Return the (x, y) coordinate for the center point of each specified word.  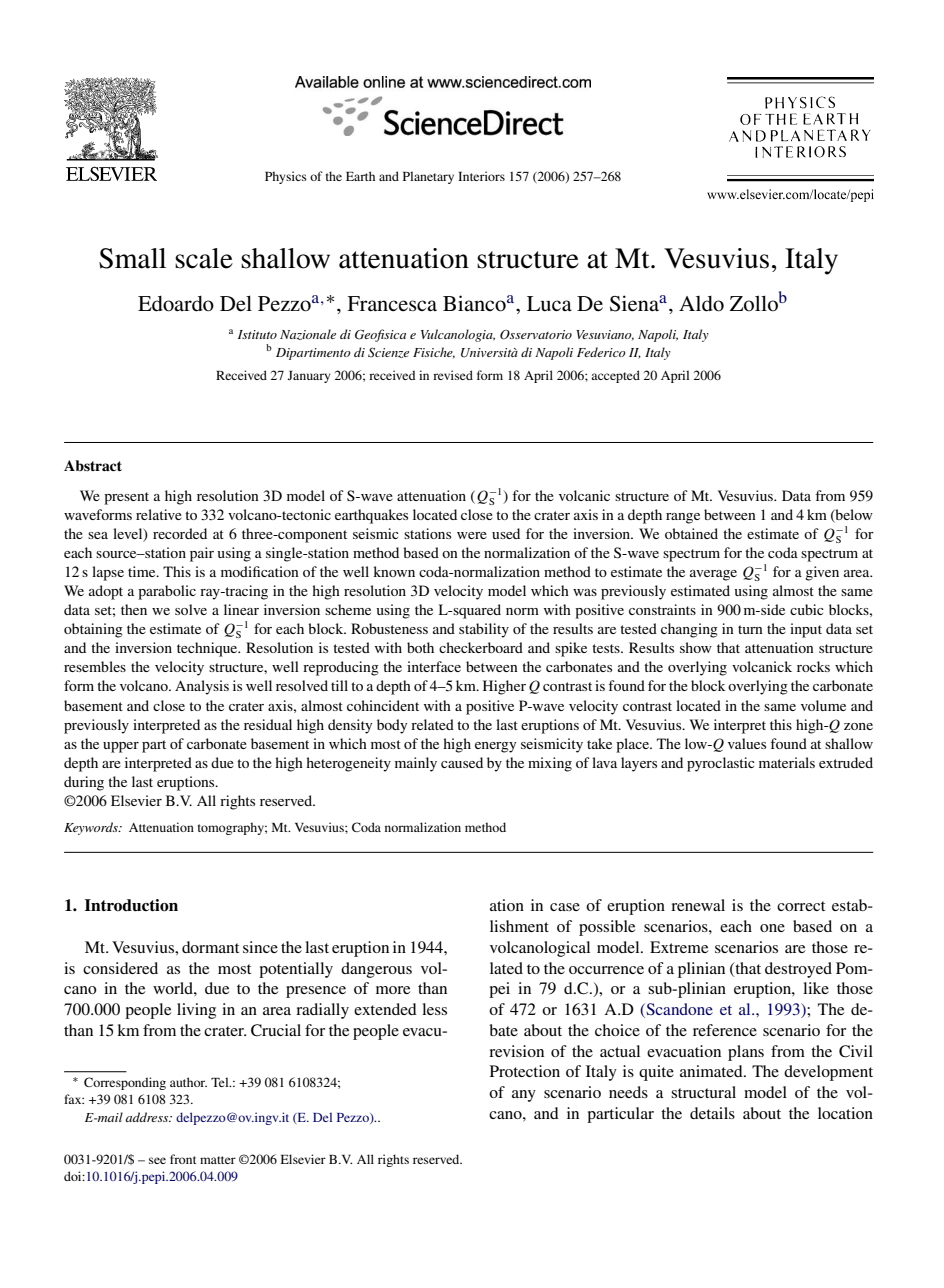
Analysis (202, 687)
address (148, 1117)
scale (204, 258)
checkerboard (481, 647)
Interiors (481, 176)
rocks (813, 666)
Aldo (701, 304)
